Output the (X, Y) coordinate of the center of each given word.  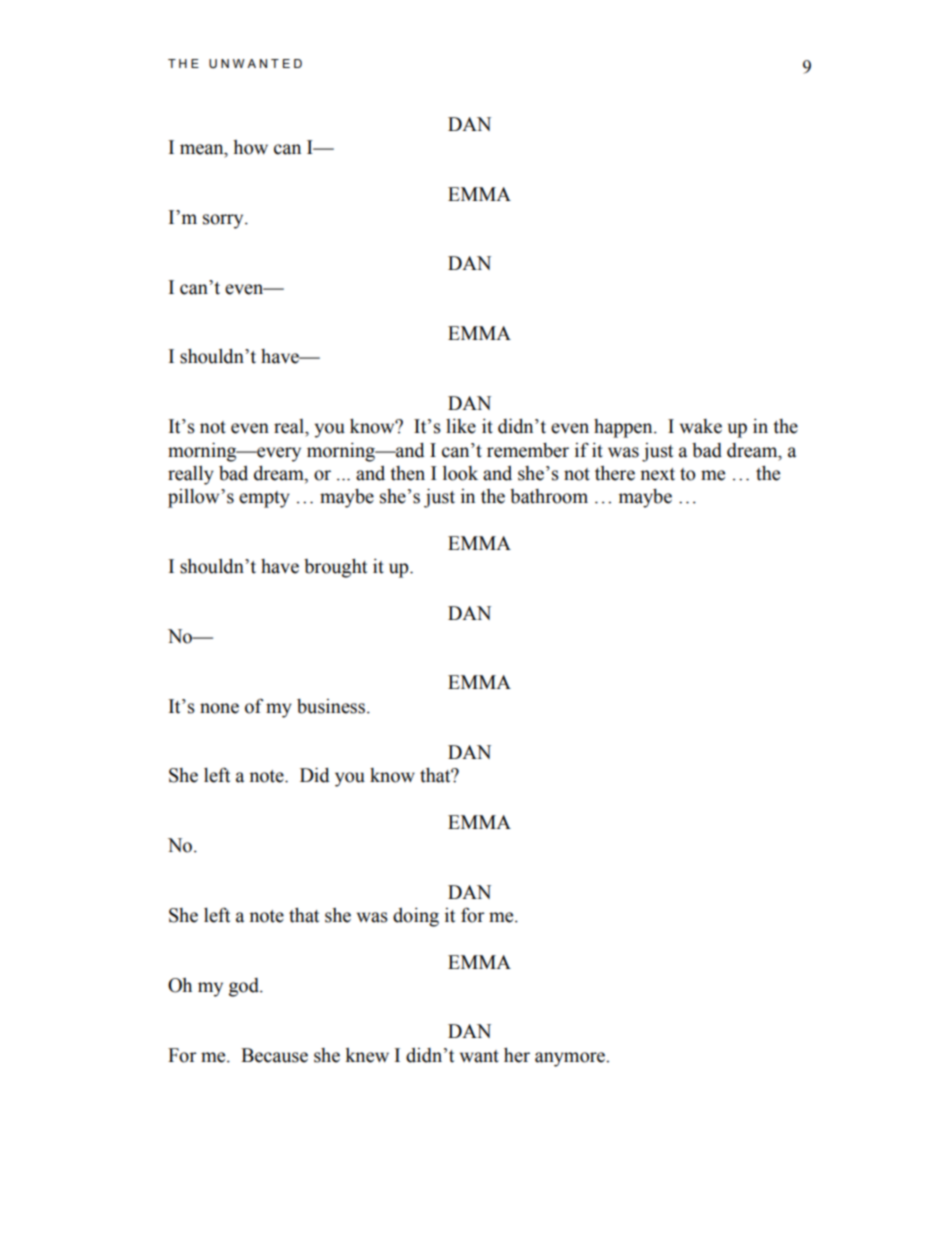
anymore (571, 1059)
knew (367, 1055)
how (250, 147)
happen (624, 428)
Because (274, 1055)
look (460, 473)
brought (335, 568)
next (657, 474)
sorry (224, 221)
